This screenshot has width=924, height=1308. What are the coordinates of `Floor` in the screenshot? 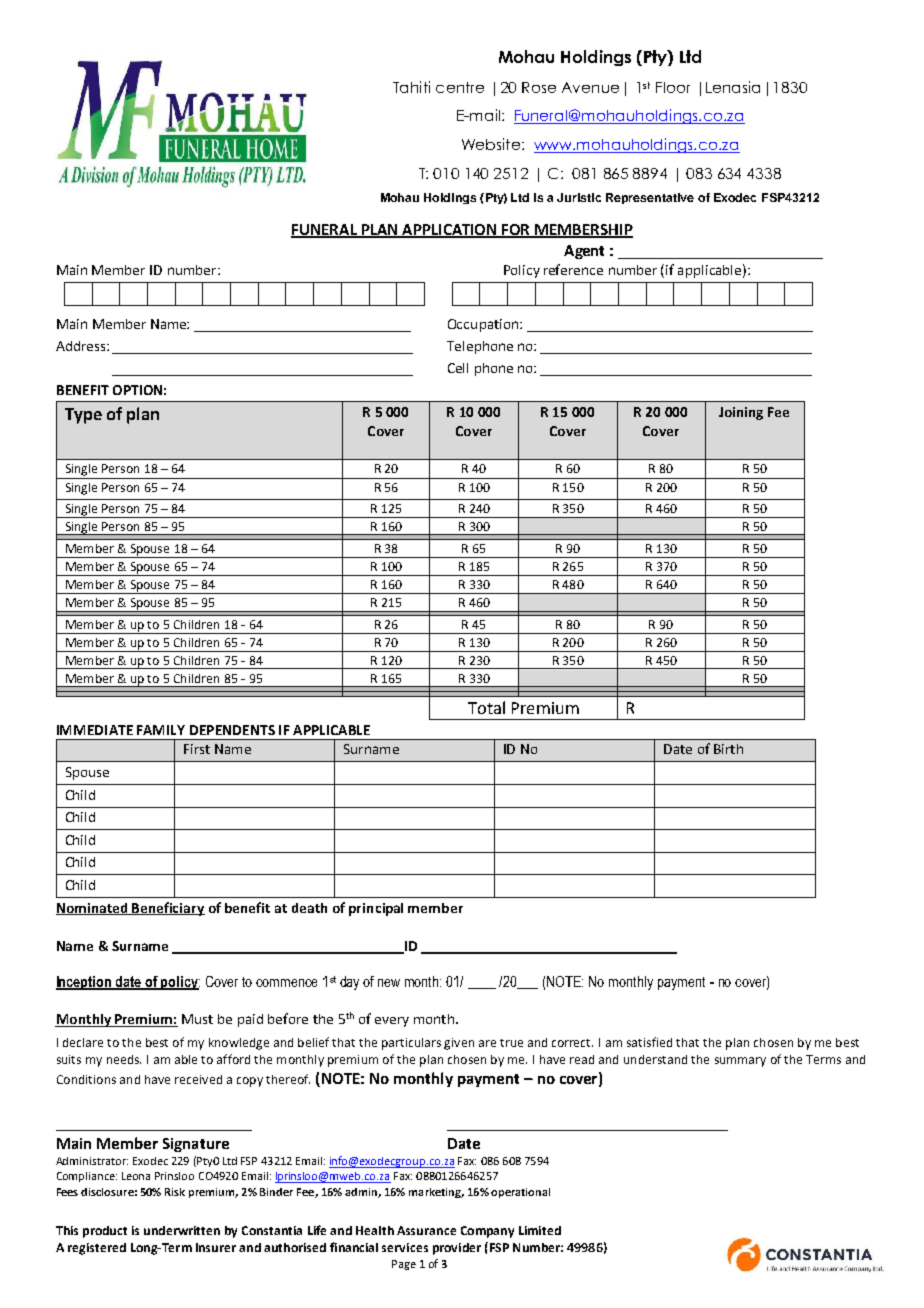 It's located at (673, 87).
